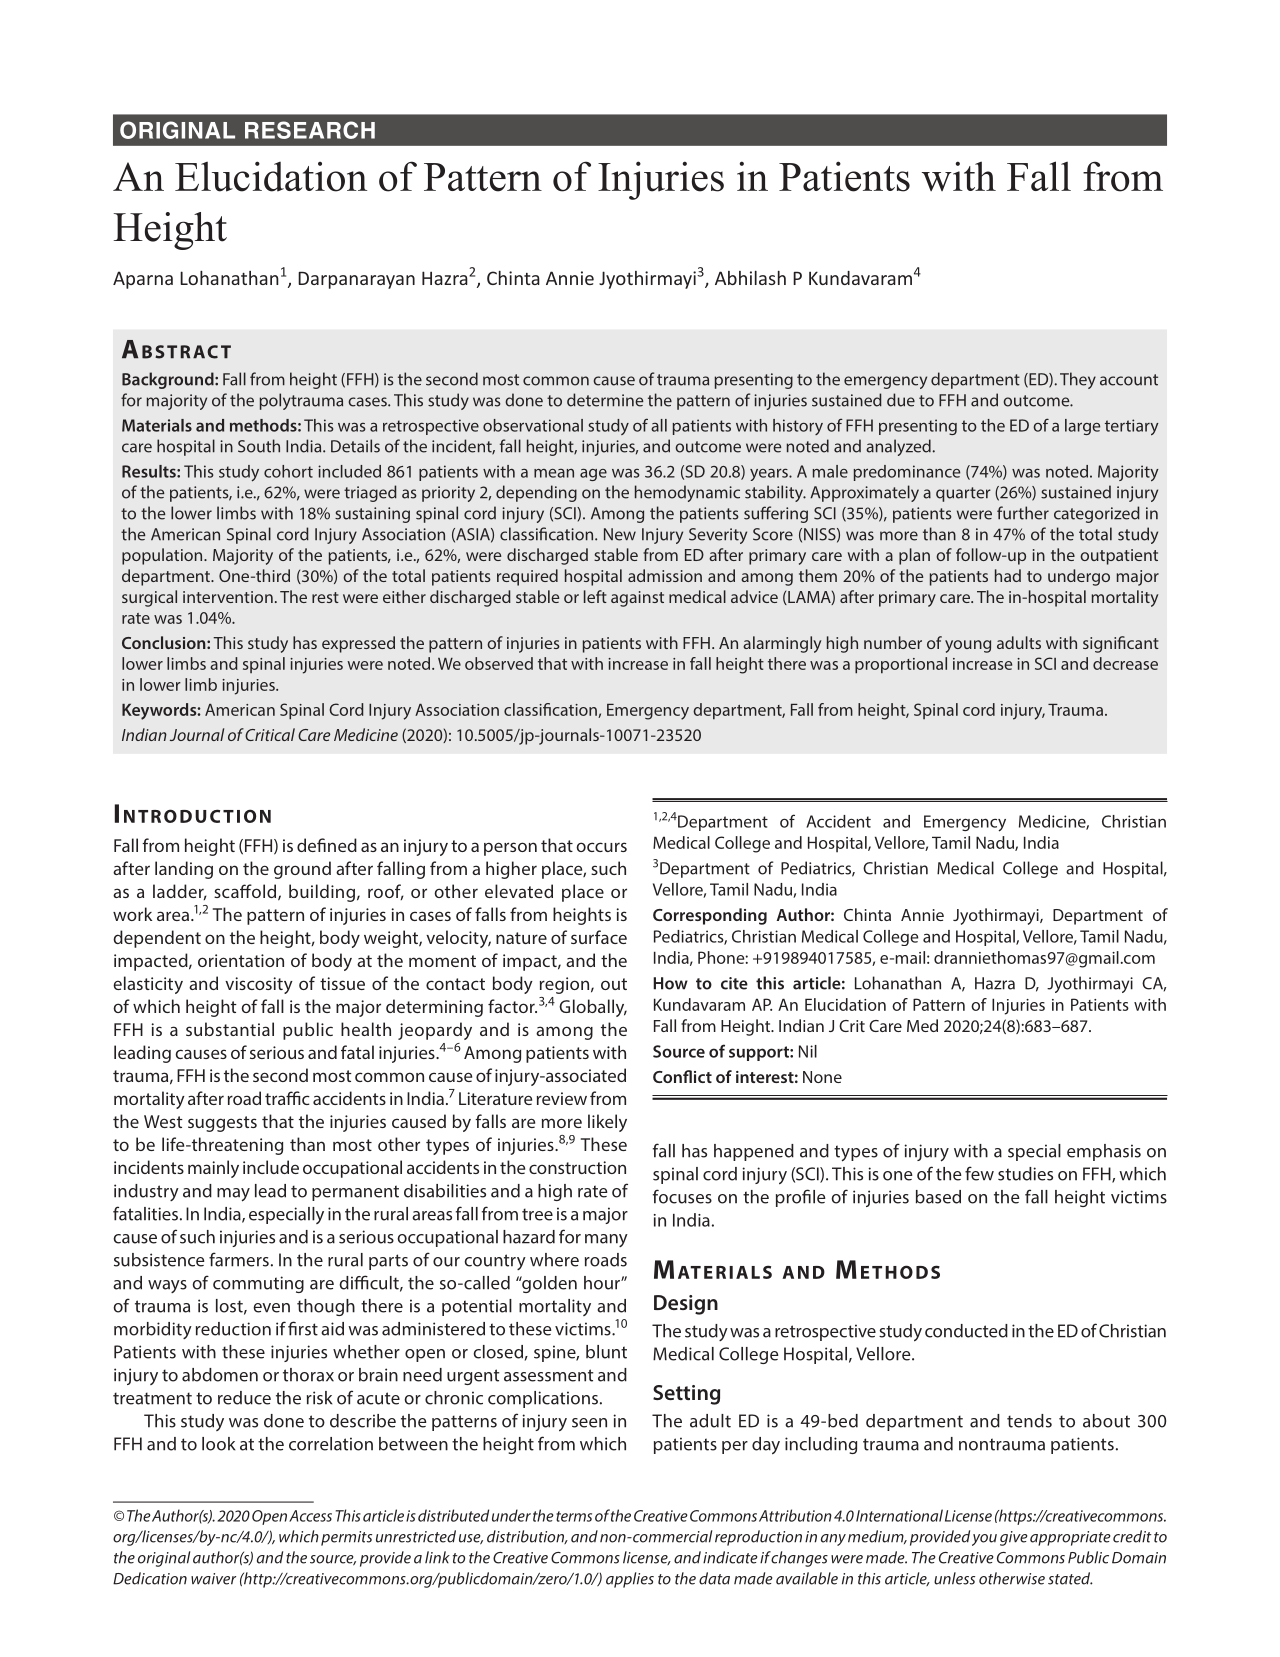 This page has height=1657, width=1280. Describe the element at coordinates (288, 471) in the page. I see `cohort` at that location.
